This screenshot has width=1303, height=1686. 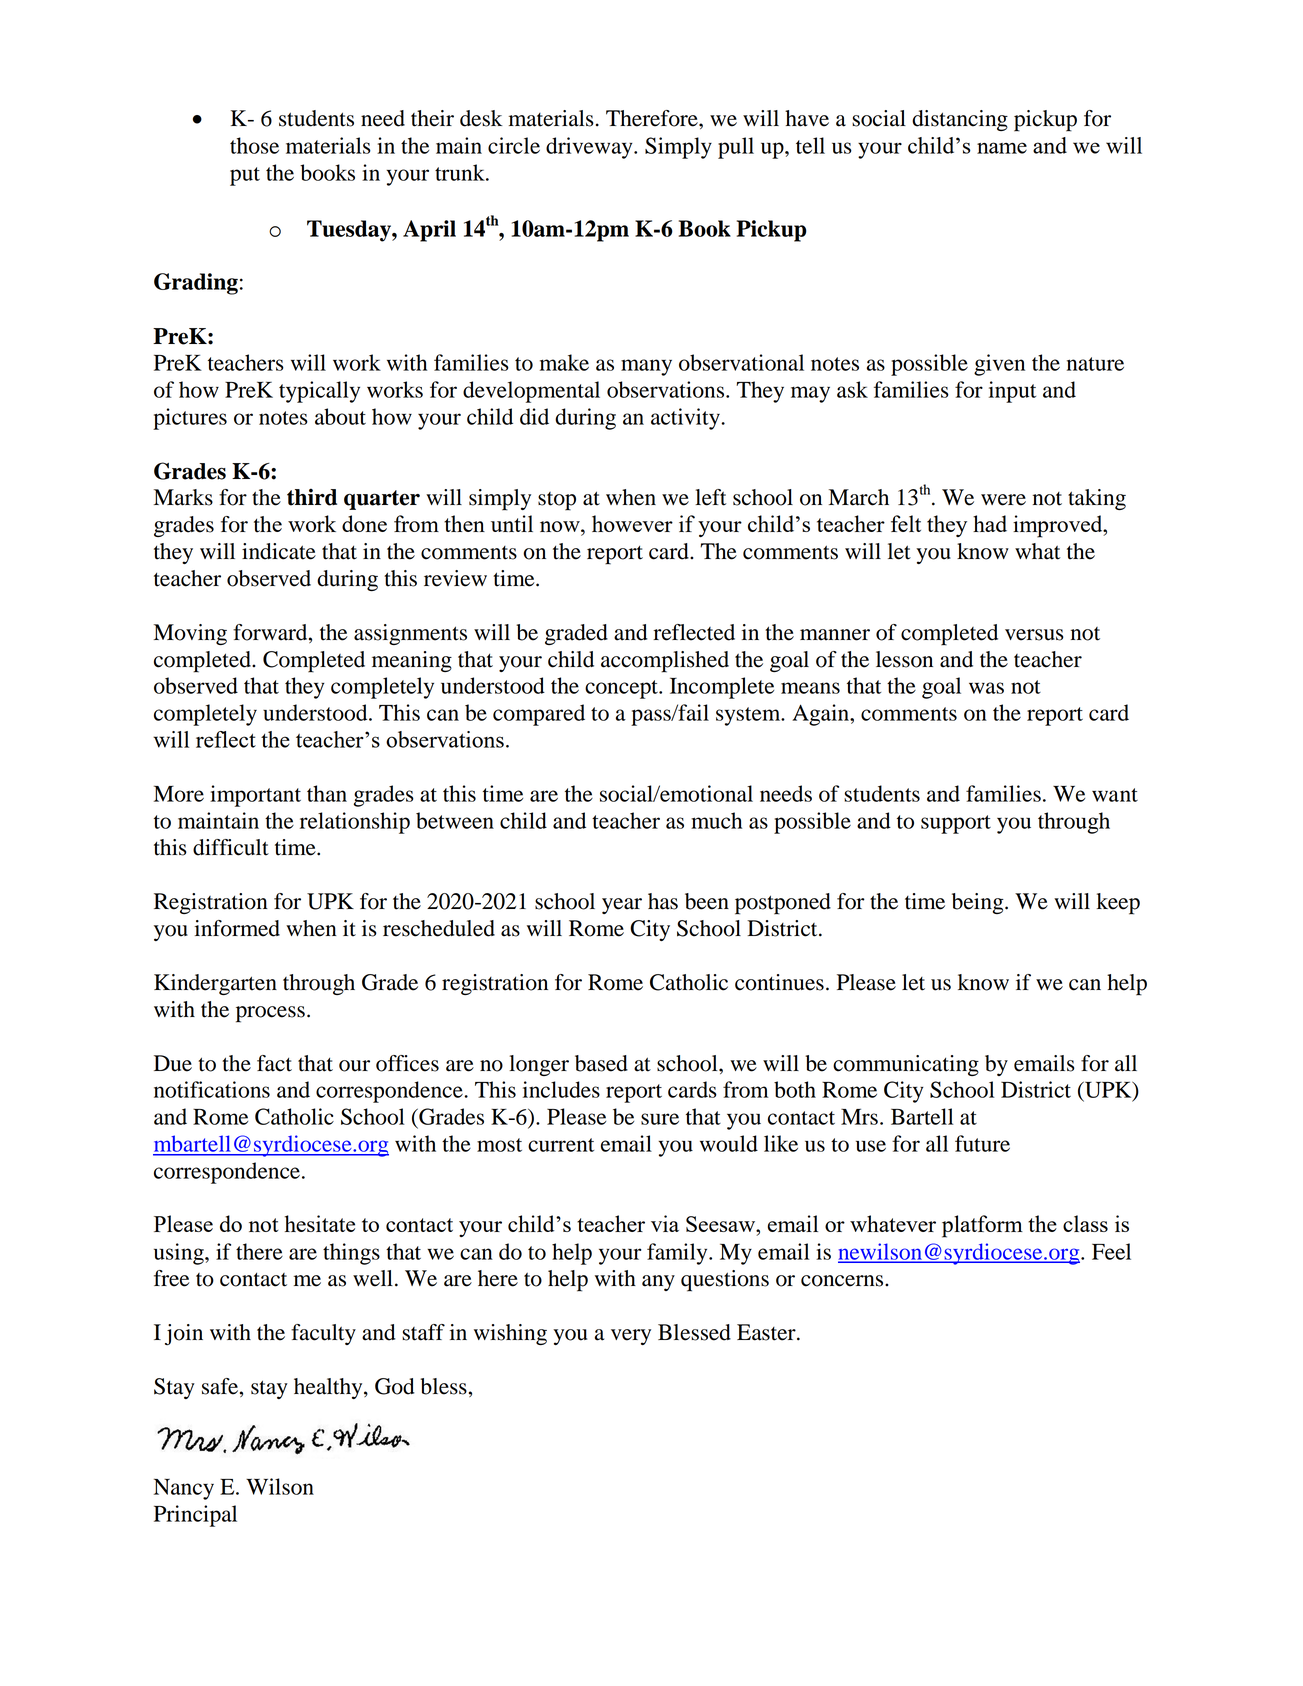 What do you see at coordinates (660, 1119) in the screenshot?
I see `sure` at bounding box center [660, 1119].
